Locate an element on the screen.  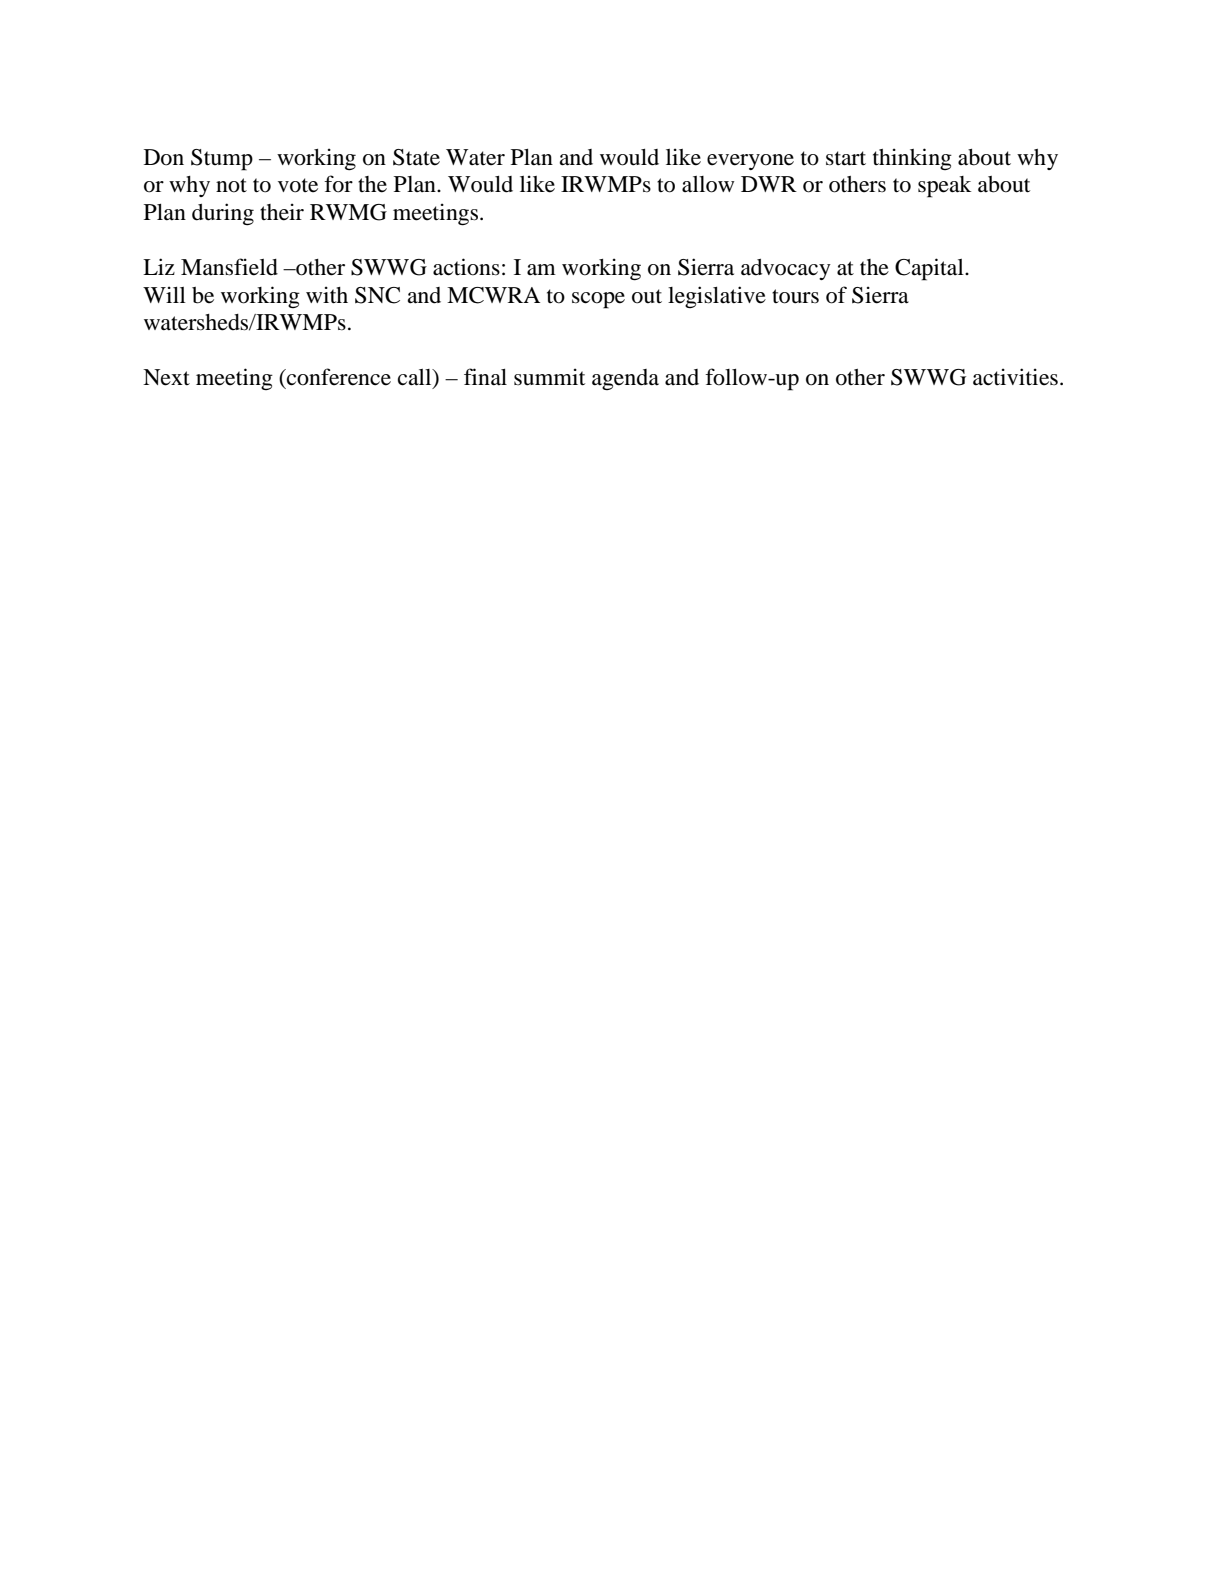
with is located at coordinates (327, 295).
